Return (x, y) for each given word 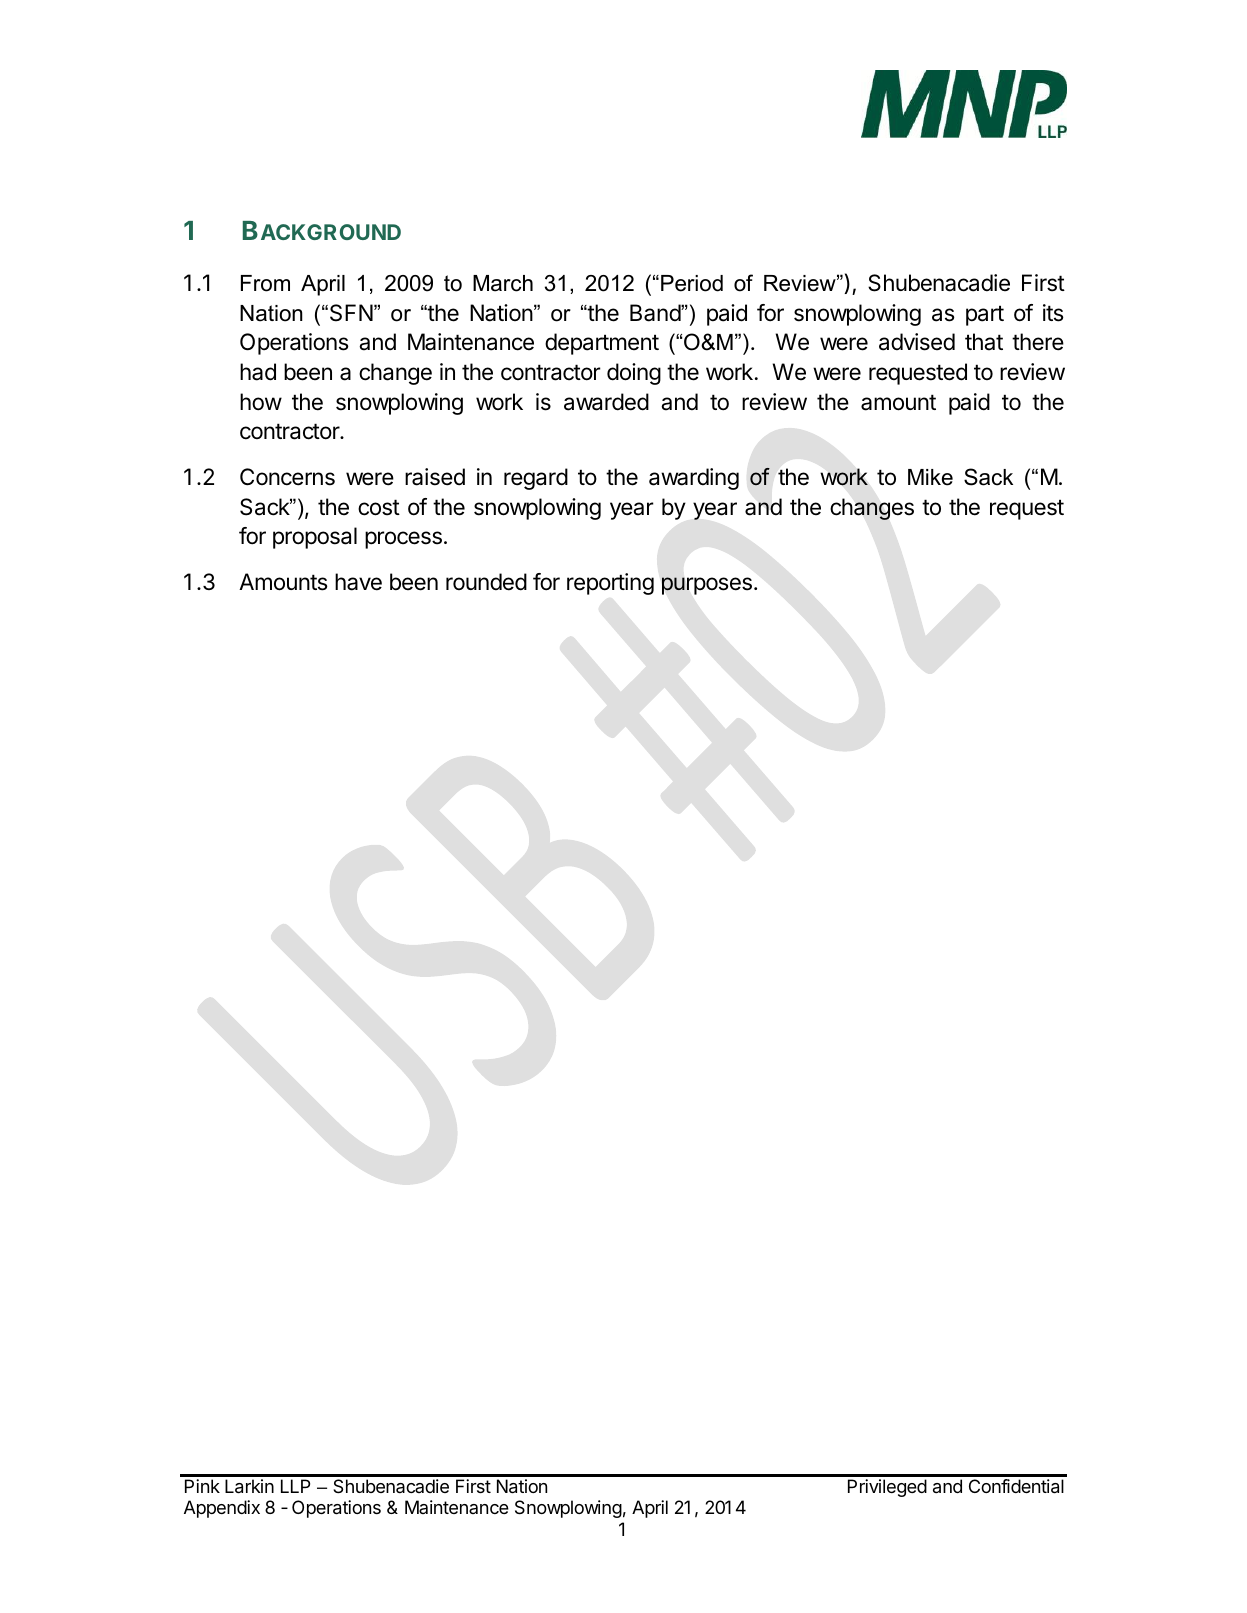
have (358, 582)
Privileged (887, 1488)
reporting (610, 584)
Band (656, 313)
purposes (707, 586)
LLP (295, 1486)
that (984, 342)
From (265, 283)
